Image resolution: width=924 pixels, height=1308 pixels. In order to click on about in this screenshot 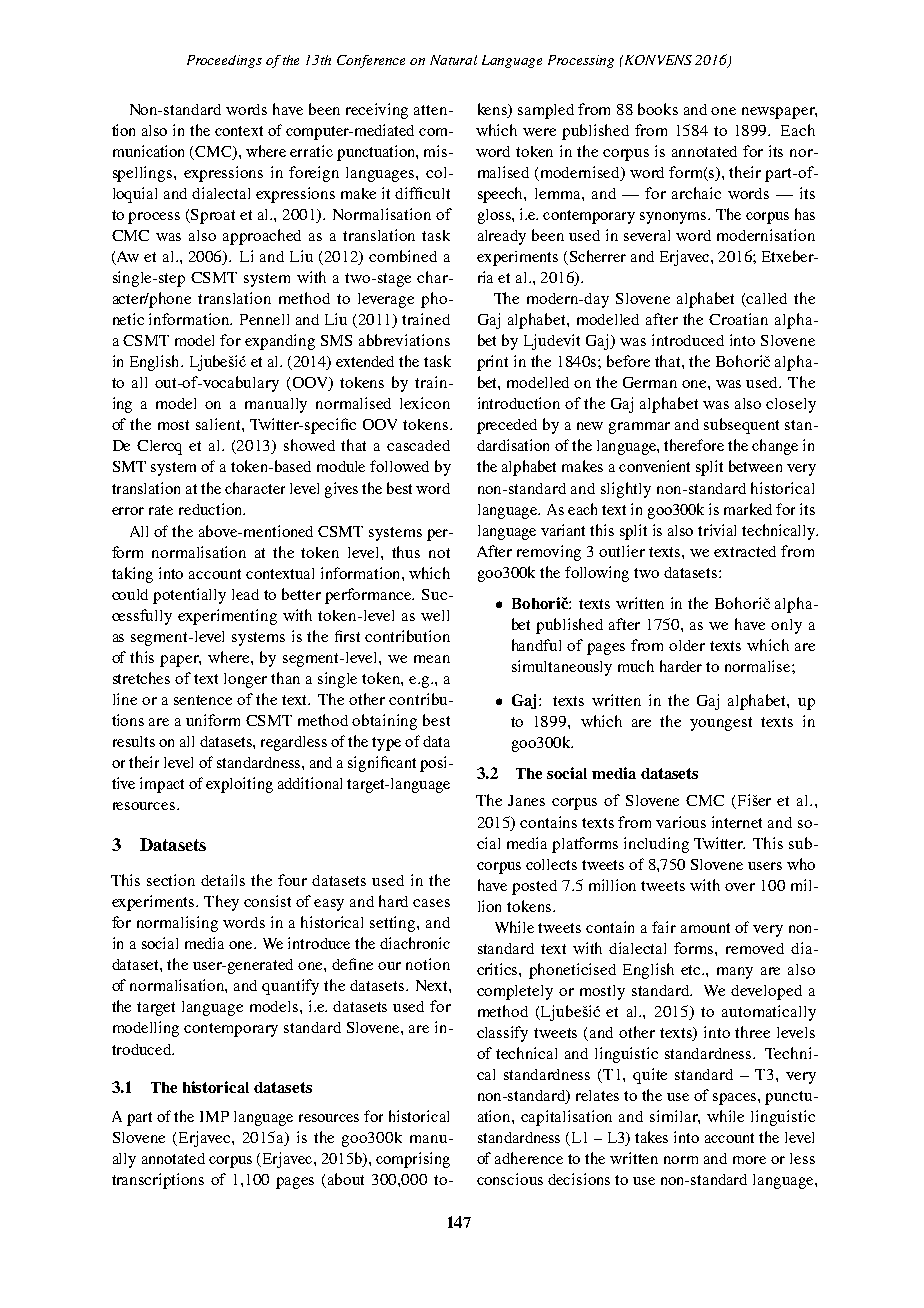, I will do `click(346, 1179)`.
